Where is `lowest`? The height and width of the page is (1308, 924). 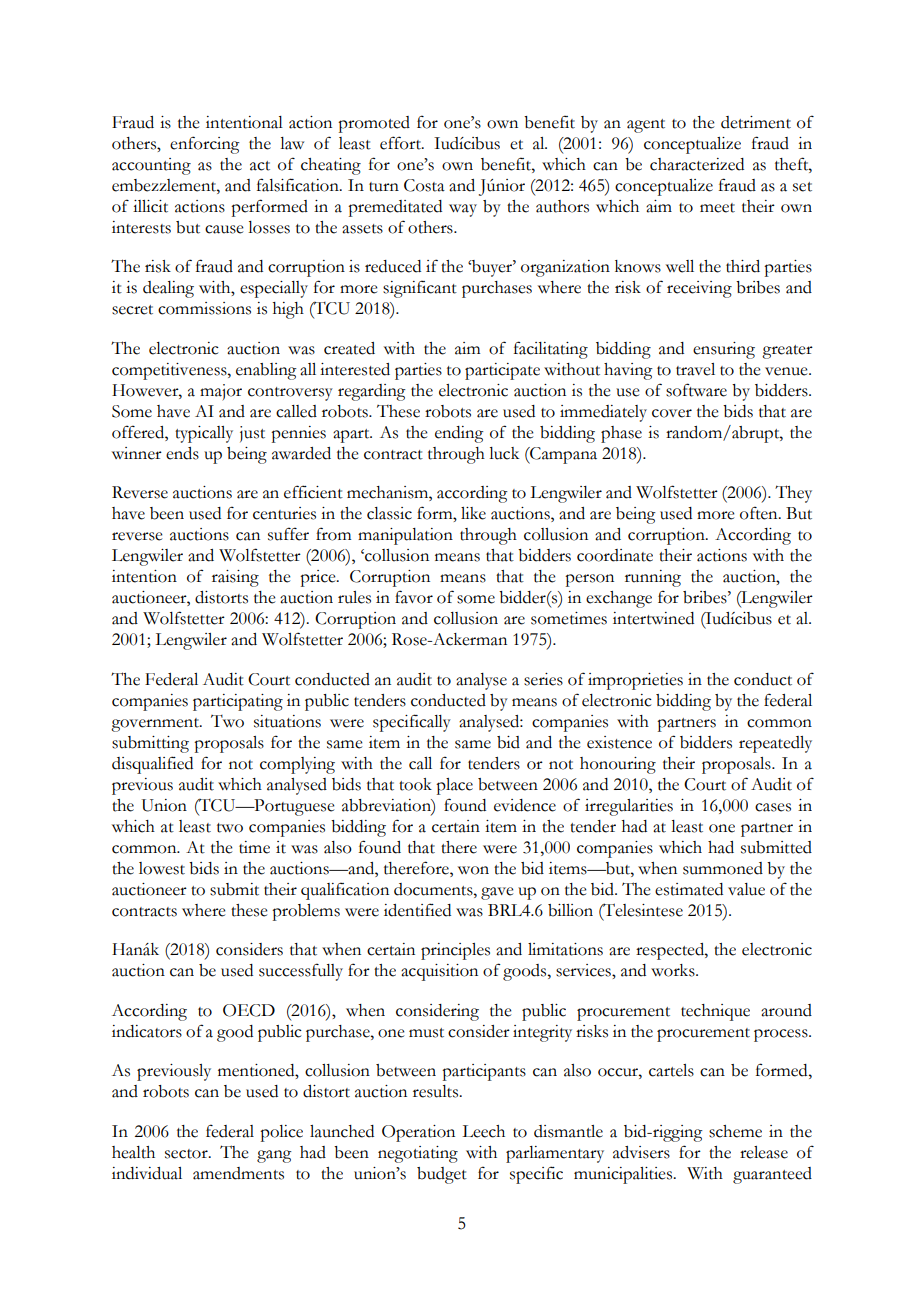
lowest is located at coordinates (162, 868).
